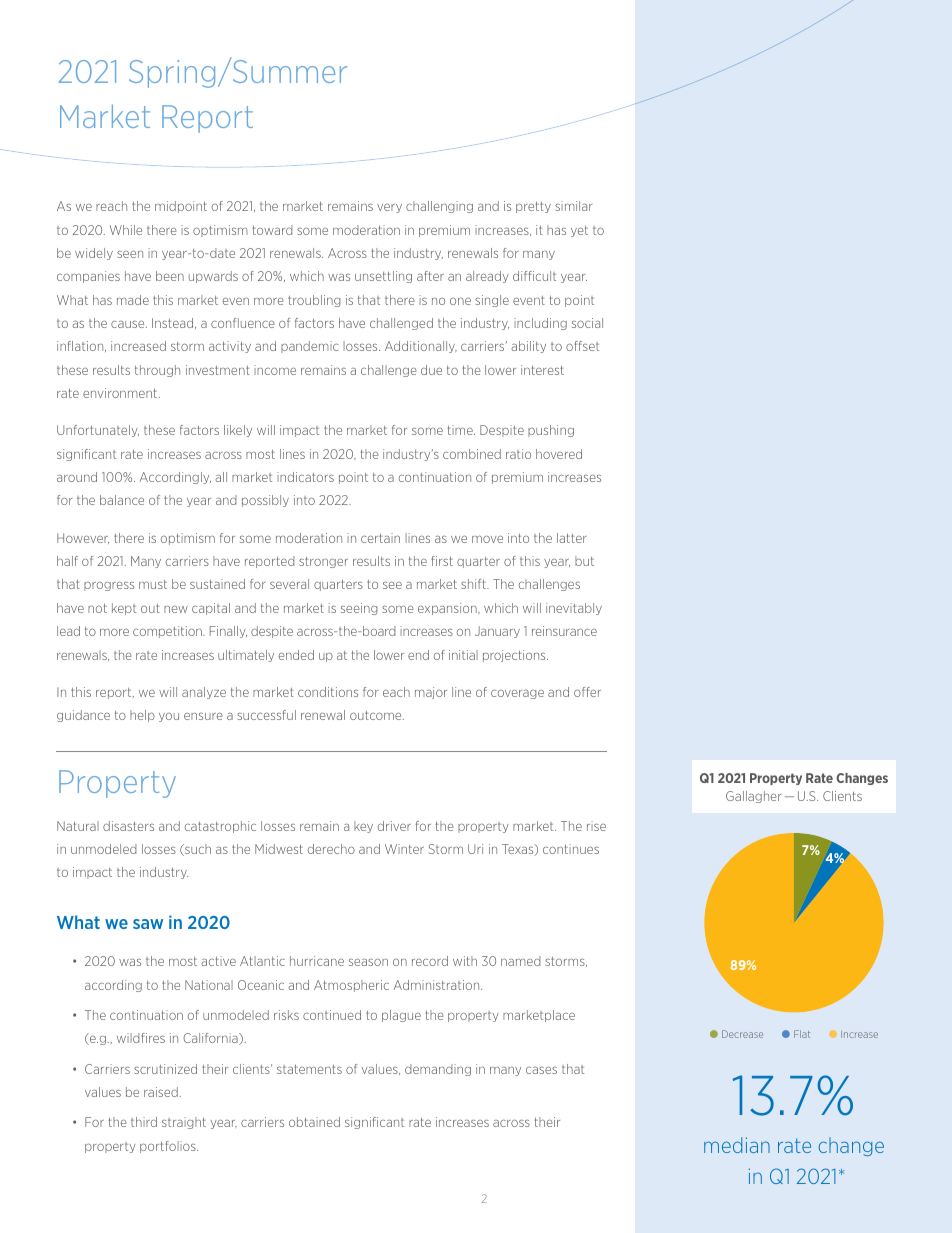 This image has width=952, height=1233. Describe the element at coordinates (571, 849) in the image. I see `continues` at that location.
